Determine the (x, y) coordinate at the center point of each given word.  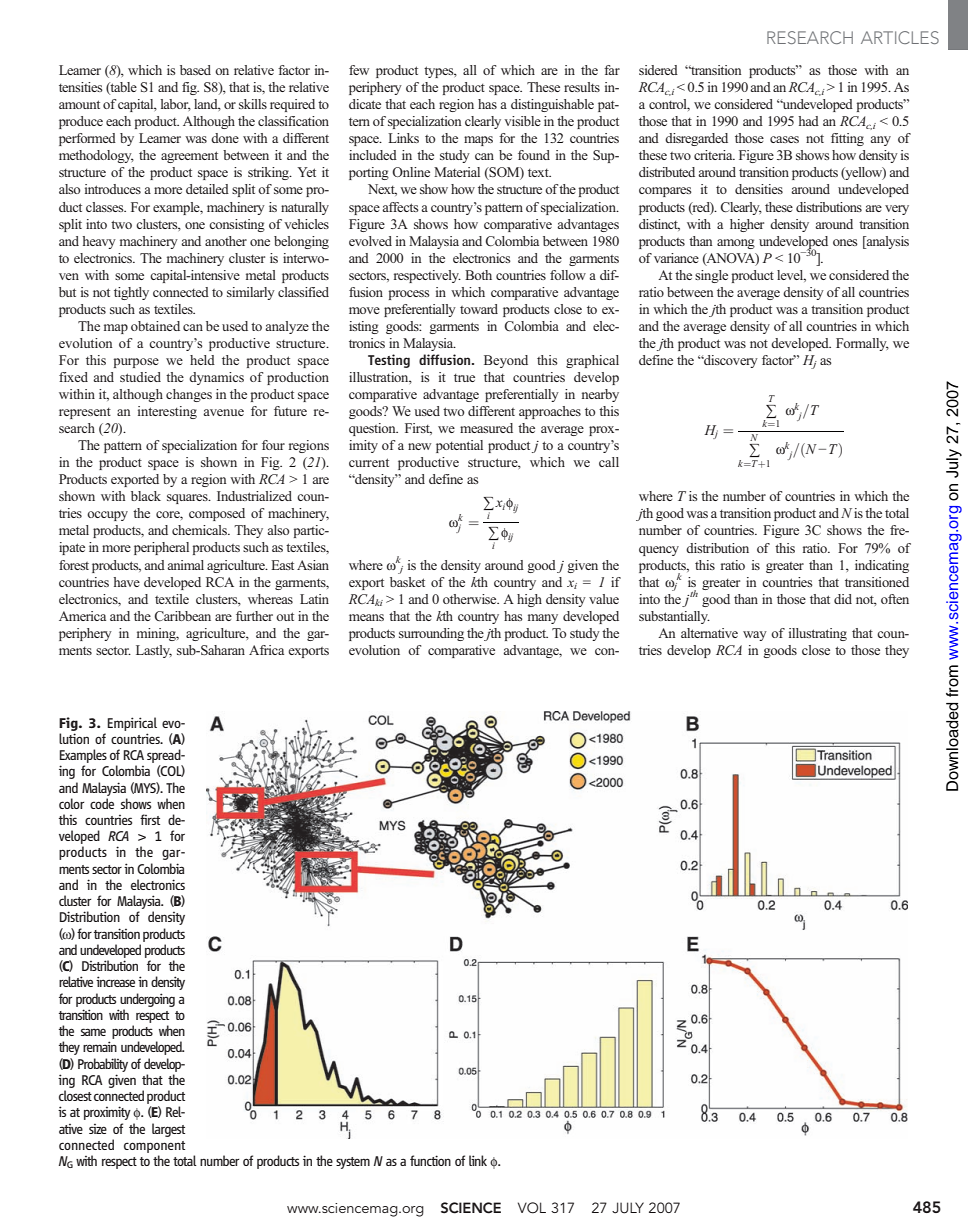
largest (168, 1130)
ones (845, 242)
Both (478, 275)
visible (522, 121)
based (195, 70)
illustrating (818, 634)
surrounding (431, 634)
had (809, 121)
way (755, 636)
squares (188, 499)
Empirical (132, 724)
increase (115, 981)
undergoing (147, 1000)
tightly (131, 293)
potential (459, 446)
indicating (882, 566)
